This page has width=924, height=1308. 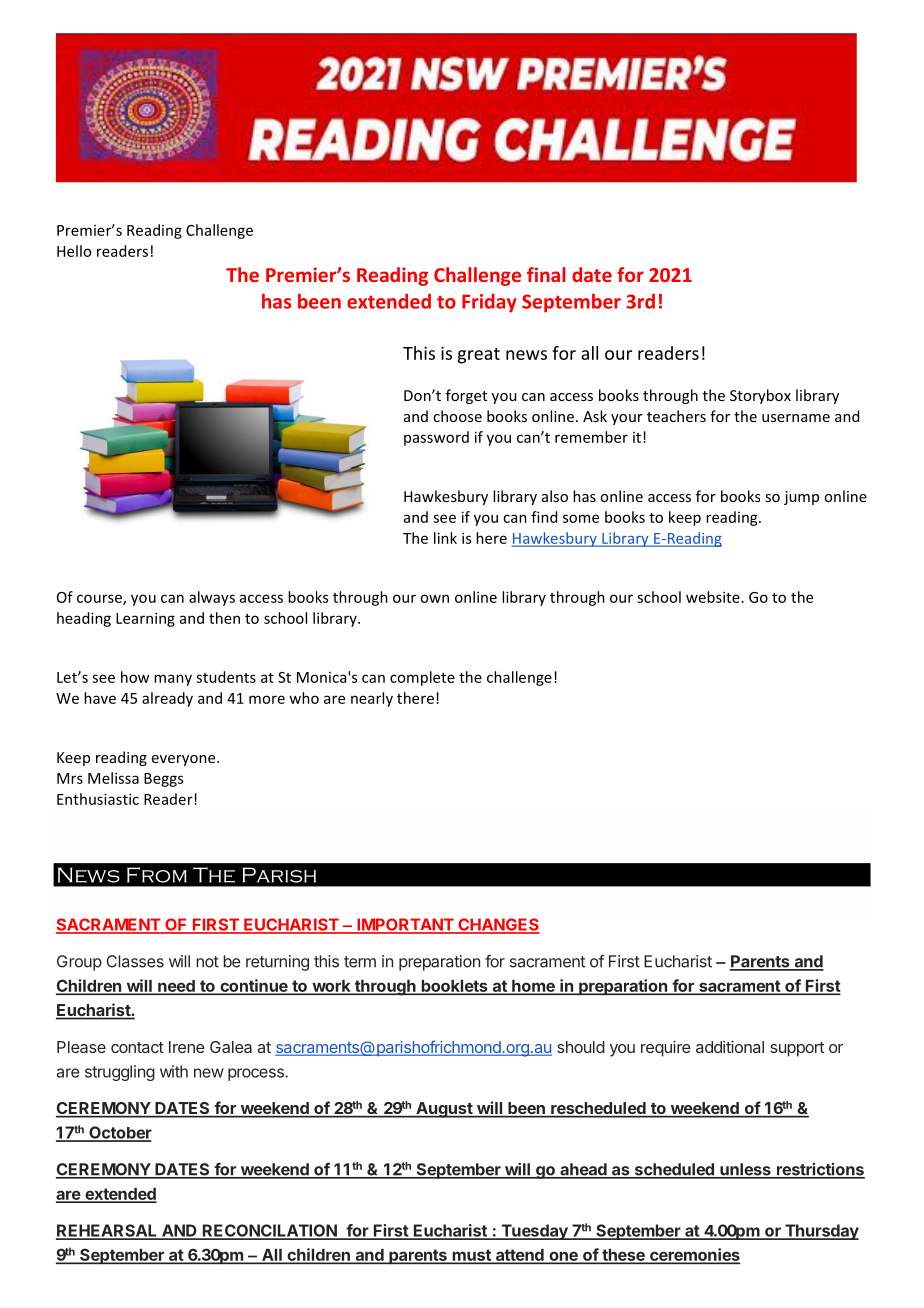 I want to click on nearly, so click(x=372, y=699).
